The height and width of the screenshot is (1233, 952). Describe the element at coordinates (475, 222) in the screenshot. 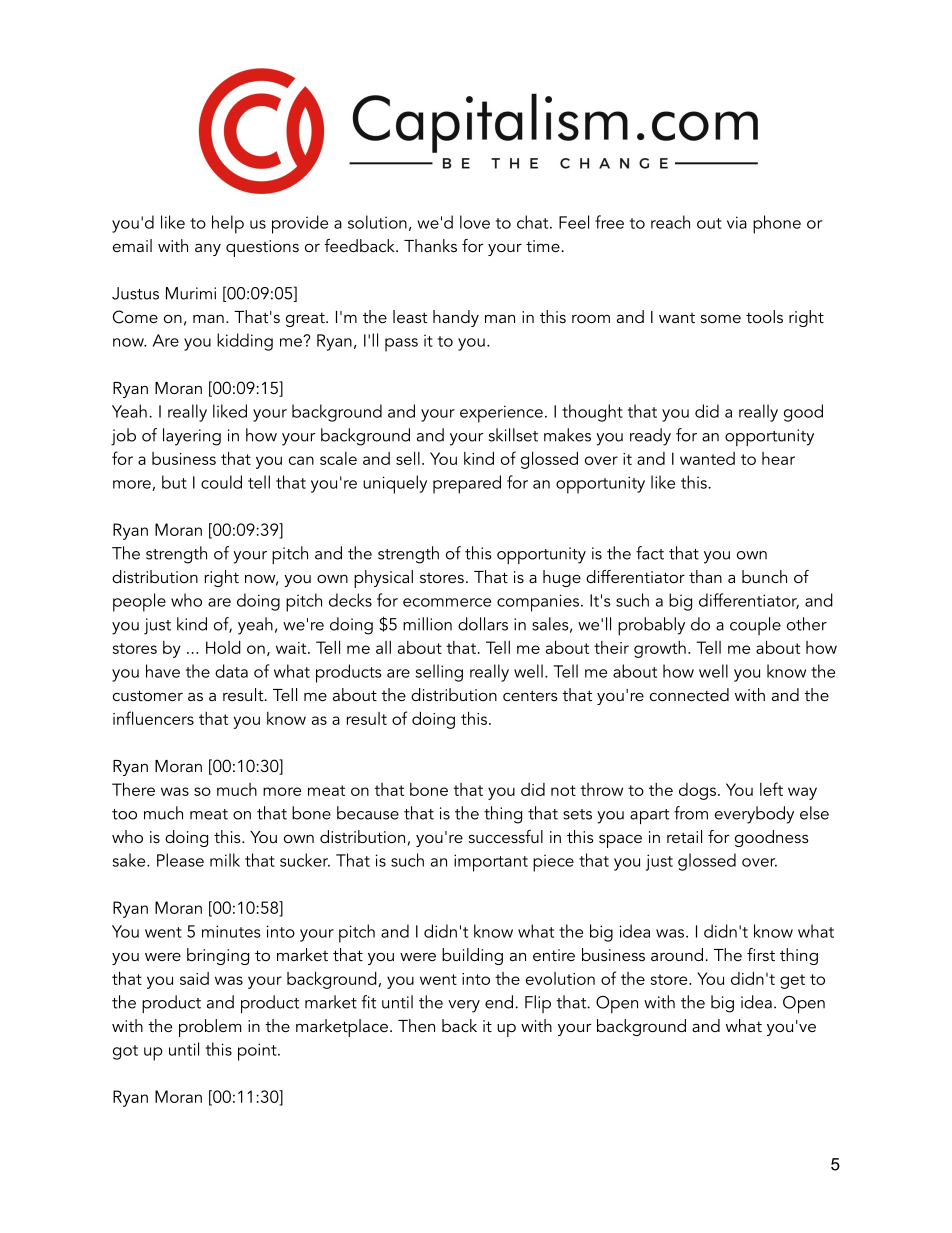

I see `love` at that location.
